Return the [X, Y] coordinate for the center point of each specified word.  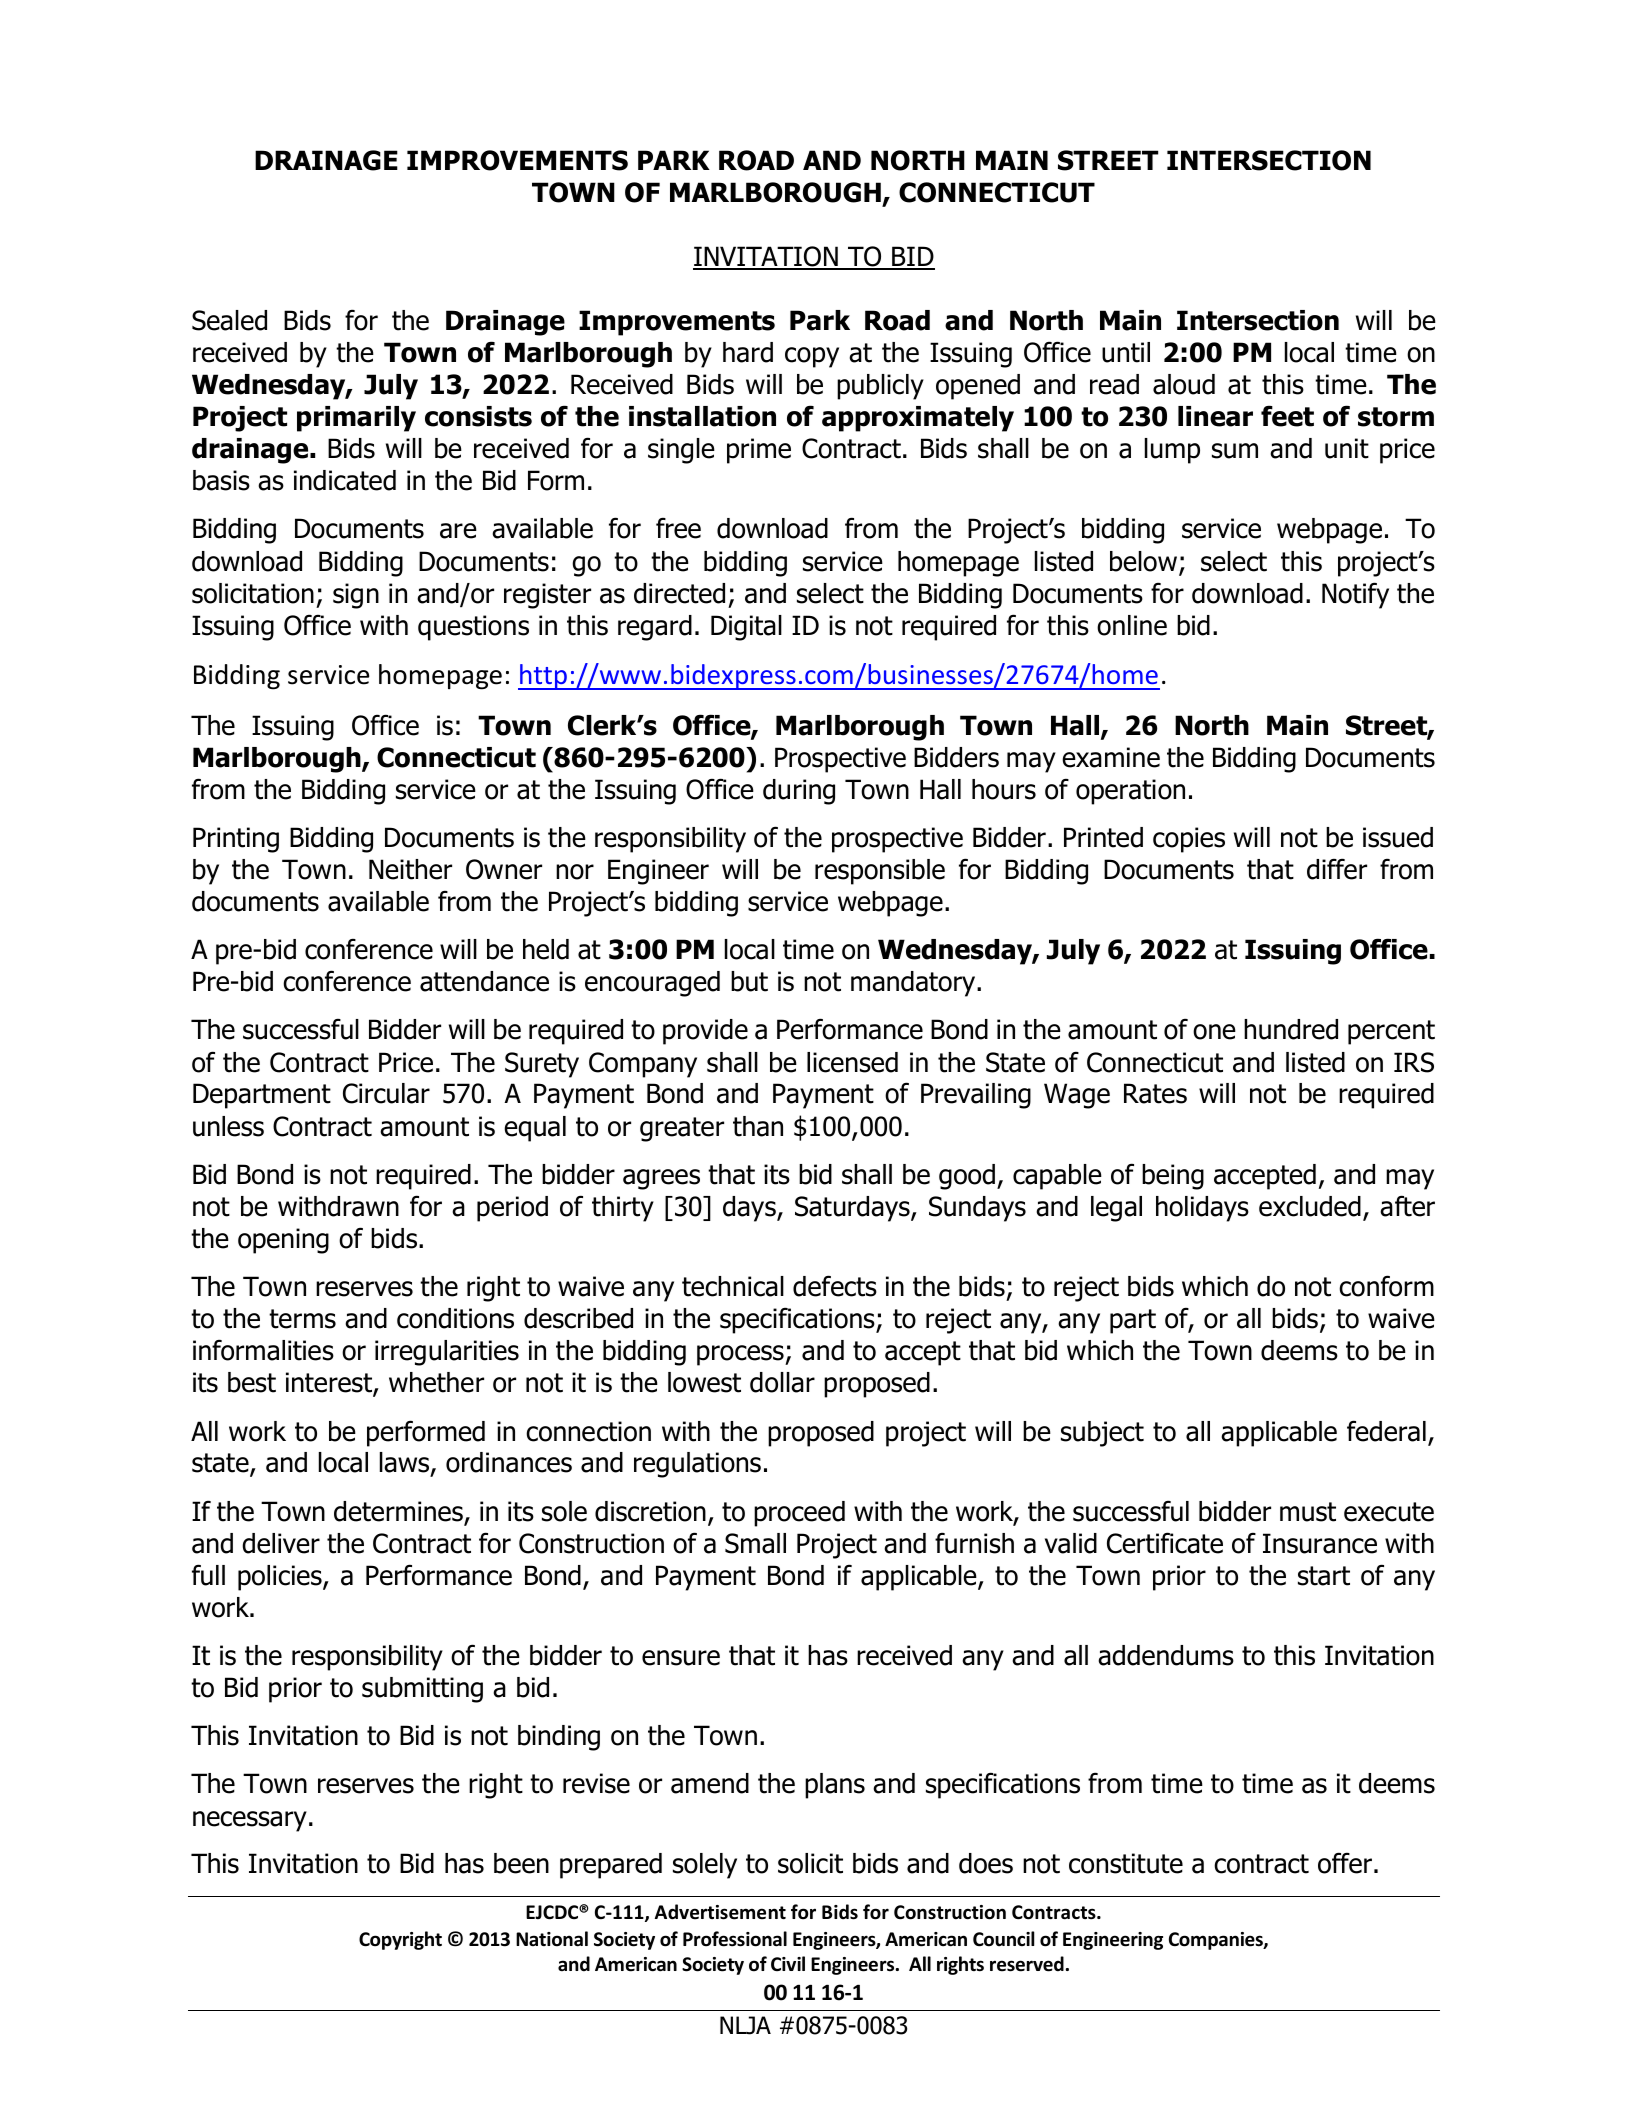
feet [1287, 416]
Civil [788, 1963]
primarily [356, 419]
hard [748, 352]
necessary [250, 1821]
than [758, 1126]
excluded [1310, 1206]
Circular [386, 1093]
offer [1345, 1863]
